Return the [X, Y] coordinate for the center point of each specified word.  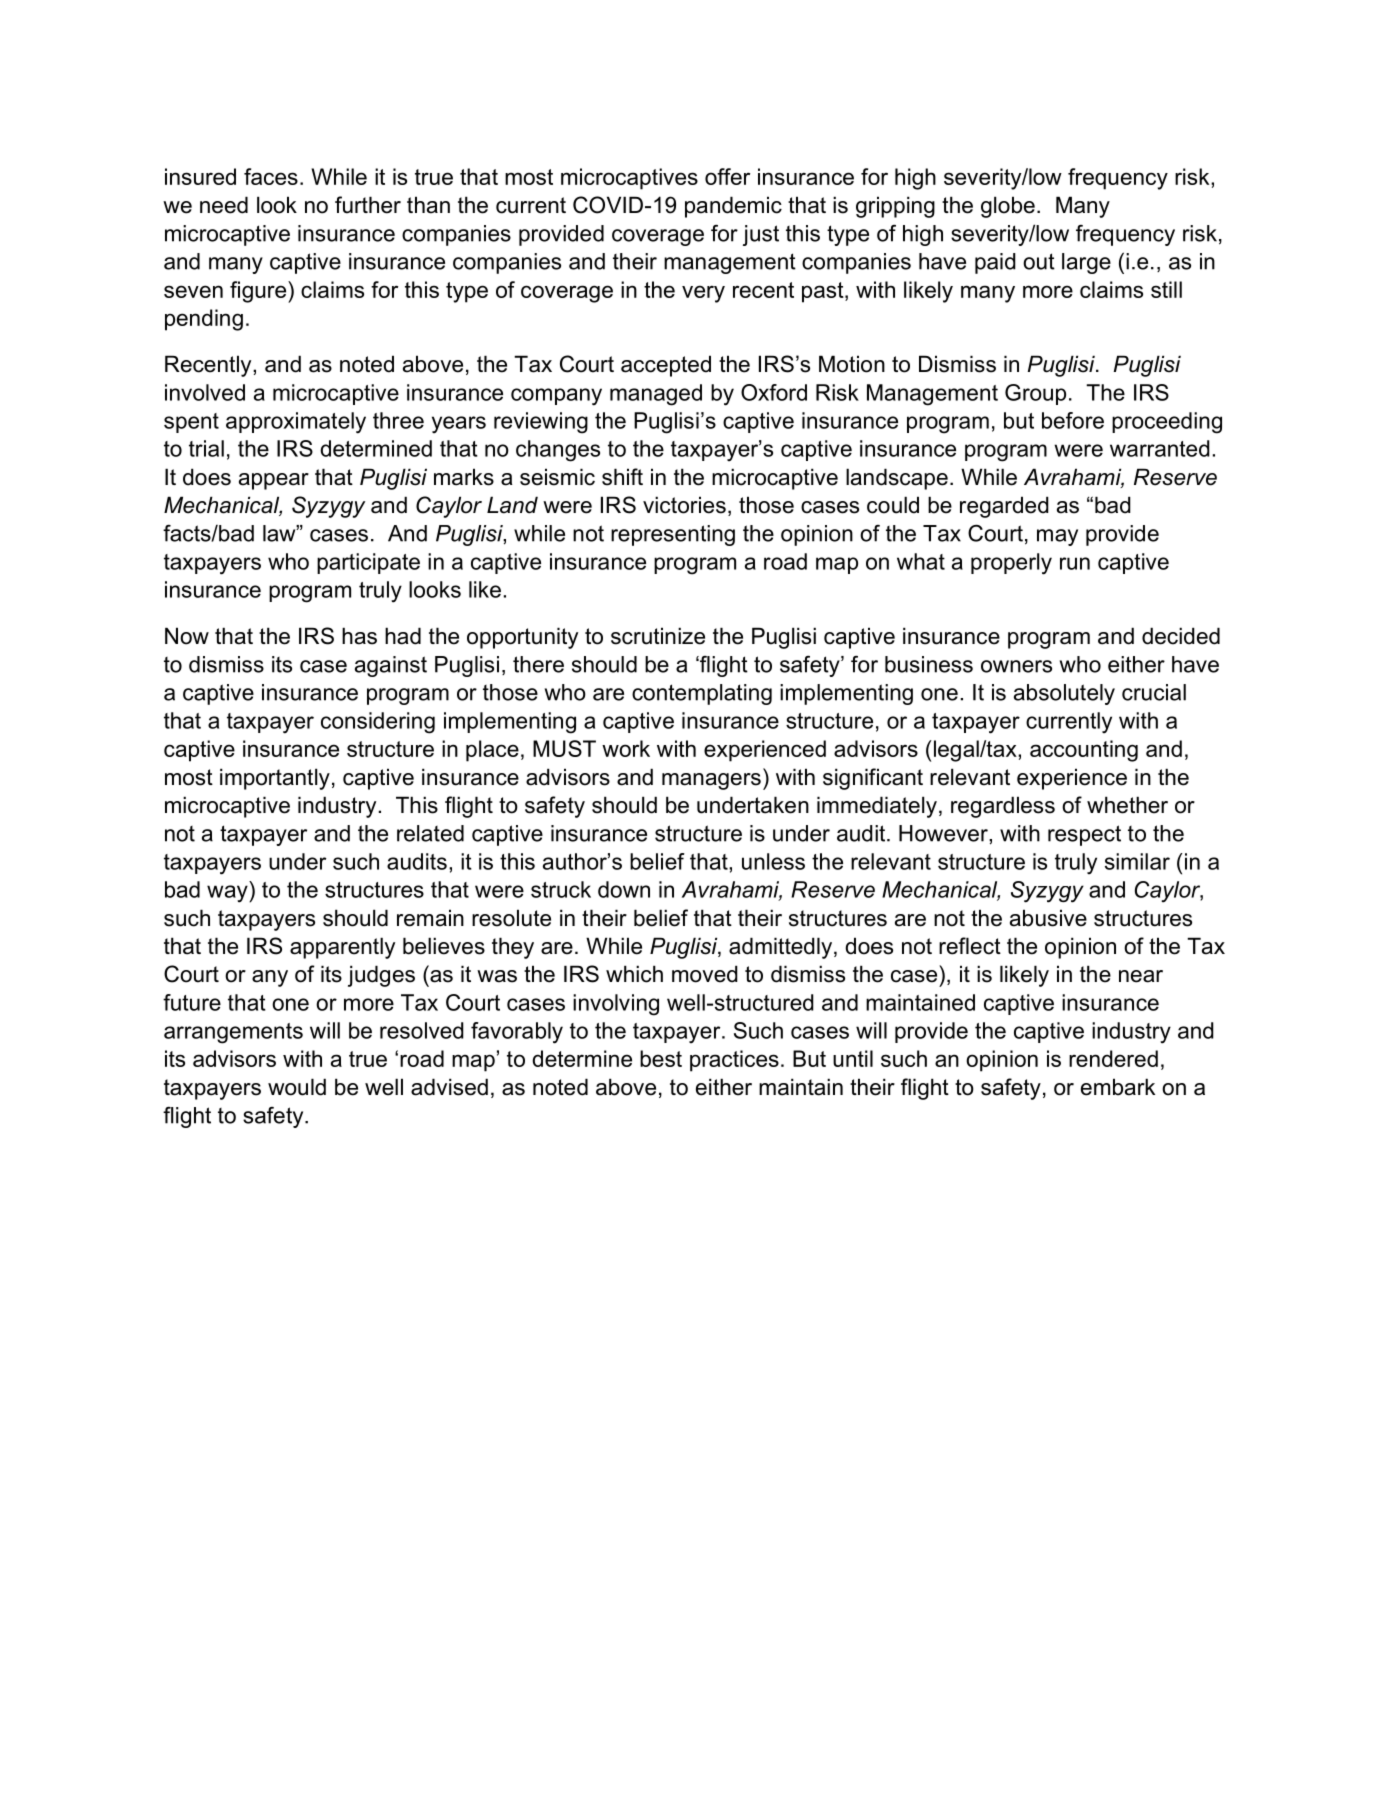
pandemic [733, 207]
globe [1008, 207]
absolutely [1064, 694]
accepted [666, 366]
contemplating [702, 694]
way [228, 894]
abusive [1048, 918]
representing [673, 535]
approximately [296, 423]
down [624, 889]
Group [1035, 394]
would [297, 1087]
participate [368, 563]
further [368, 205]
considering [378, 723]
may [1057, 537]
